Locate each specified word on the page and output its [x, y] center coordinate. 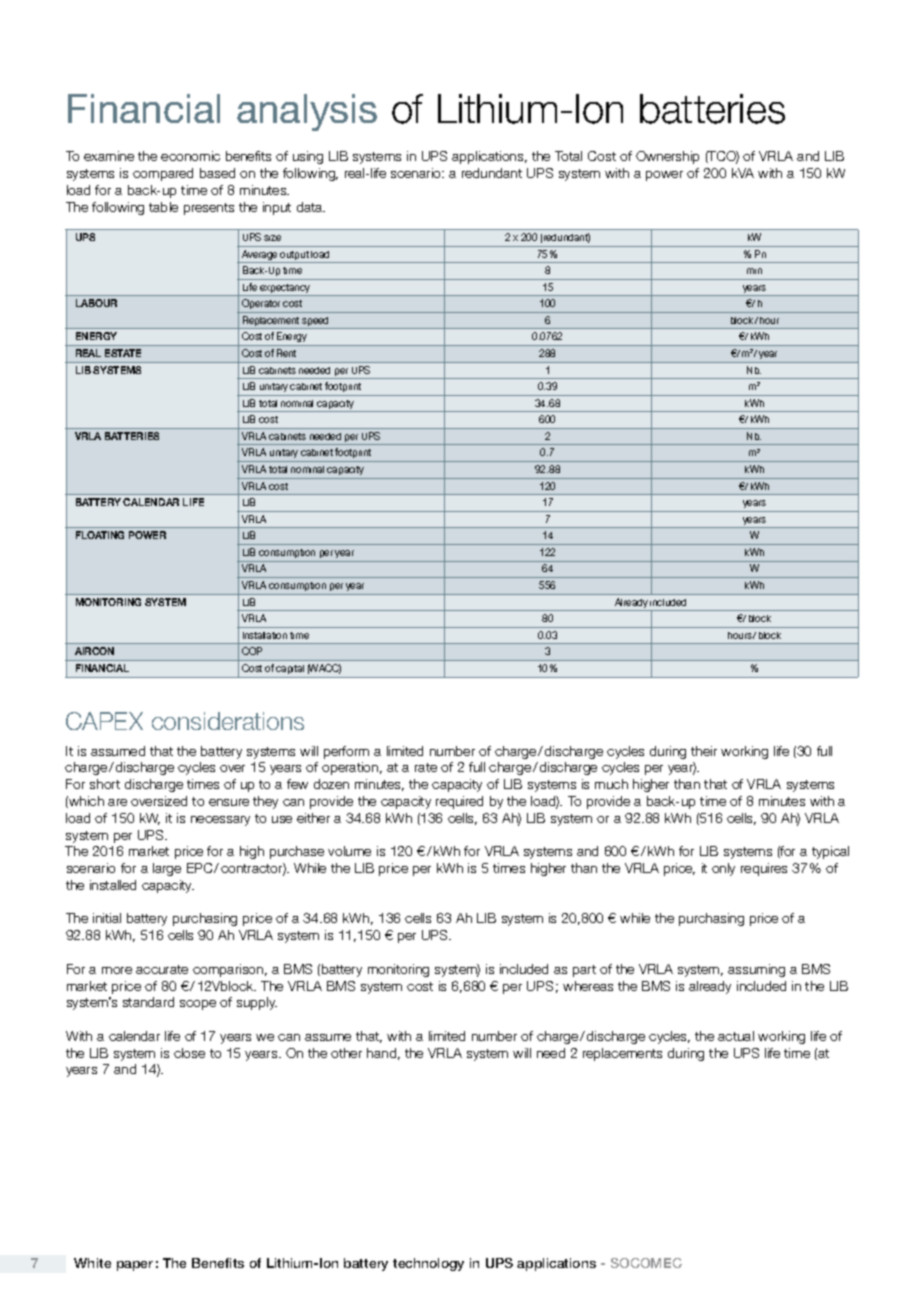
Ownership [667, 157]
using [308, 157]
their [704, 751]
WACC [324, 669]
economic [190, 156]
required [459, 802]
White [92, 1263]
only [723, 869]
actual [736, 1036]
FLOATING [100, 535]
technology [428, 1264]
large [167, 869]
